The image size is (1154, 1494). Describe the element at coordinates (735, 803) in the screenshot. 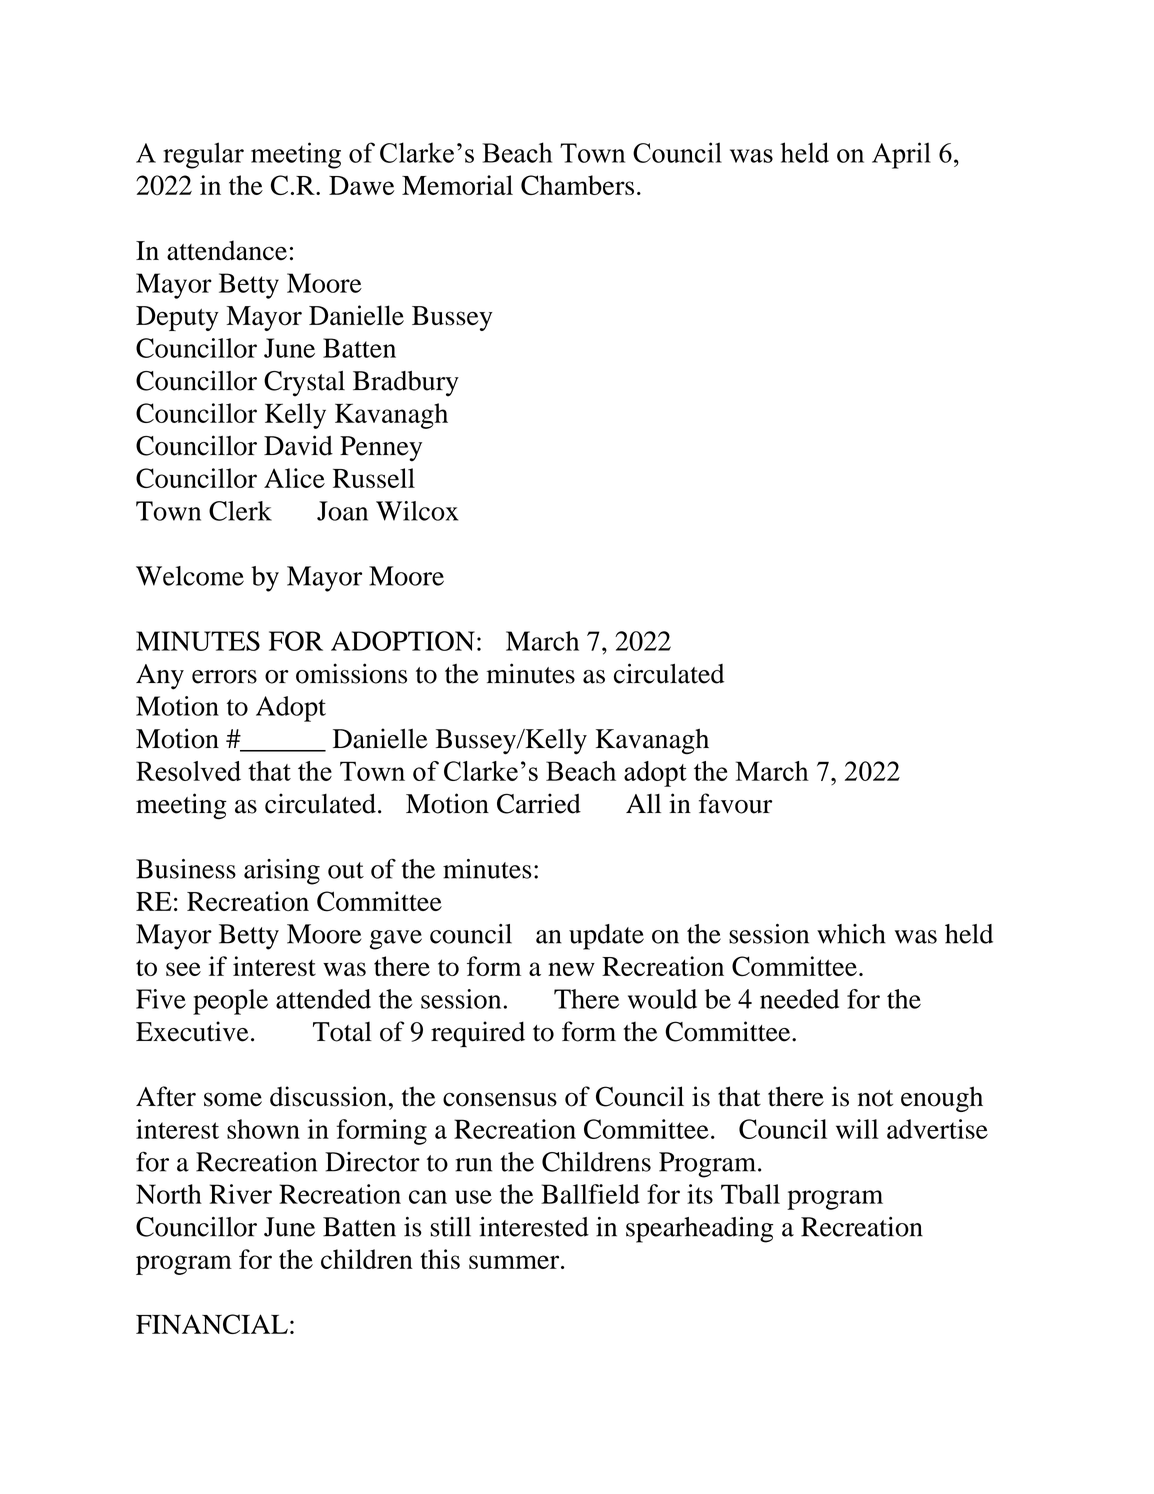

I see `favour` at that location.
